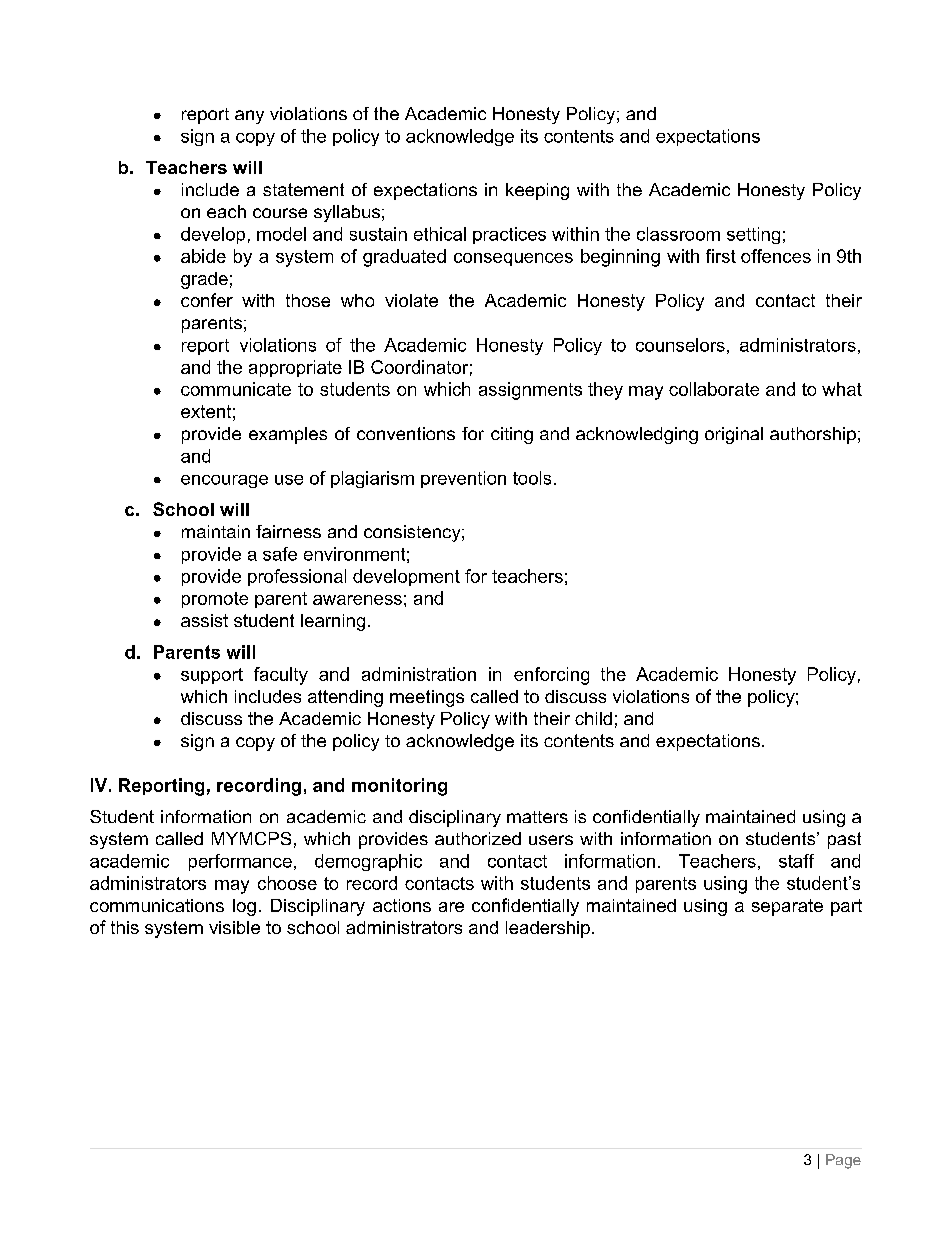 This screenshot has height=1233, width=952. What do you see at coordinates (249, 117) in the screenshot?
I see `any` at bounding box center [249, 117].
